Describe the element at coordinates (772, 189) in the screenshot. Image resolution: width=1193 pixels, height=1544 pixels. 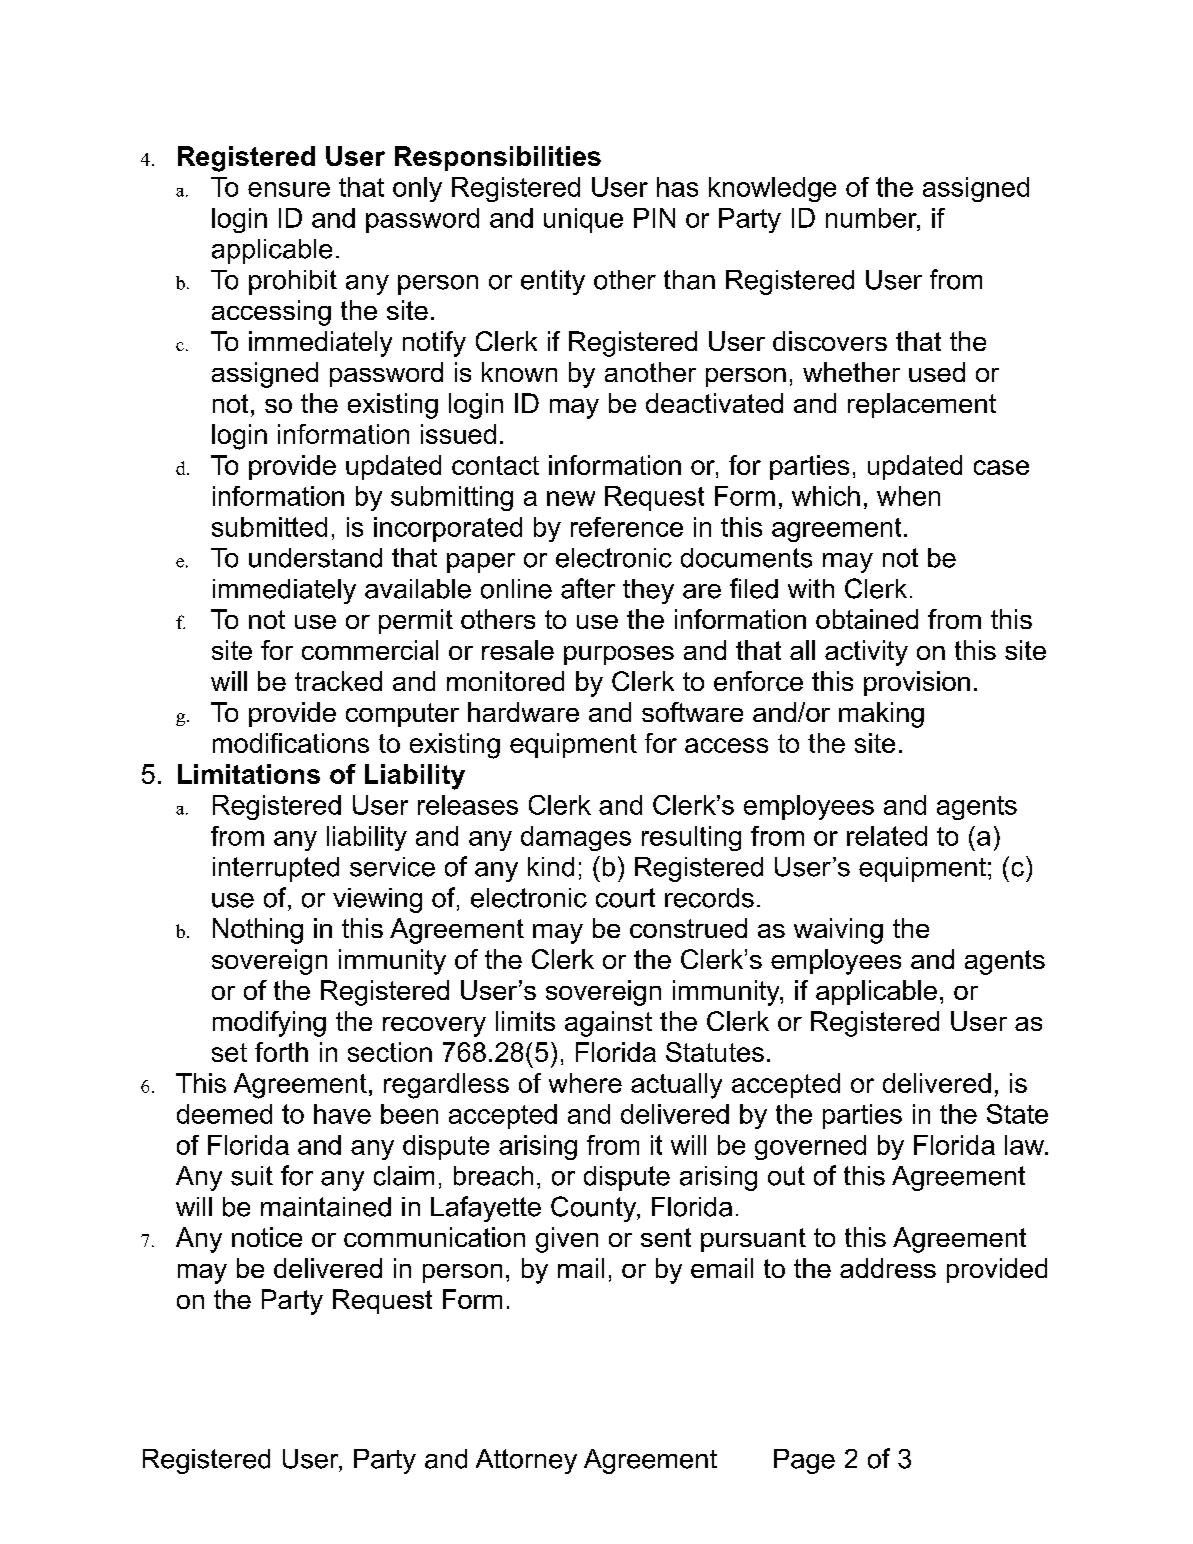
I see `knowledge` at that location.
